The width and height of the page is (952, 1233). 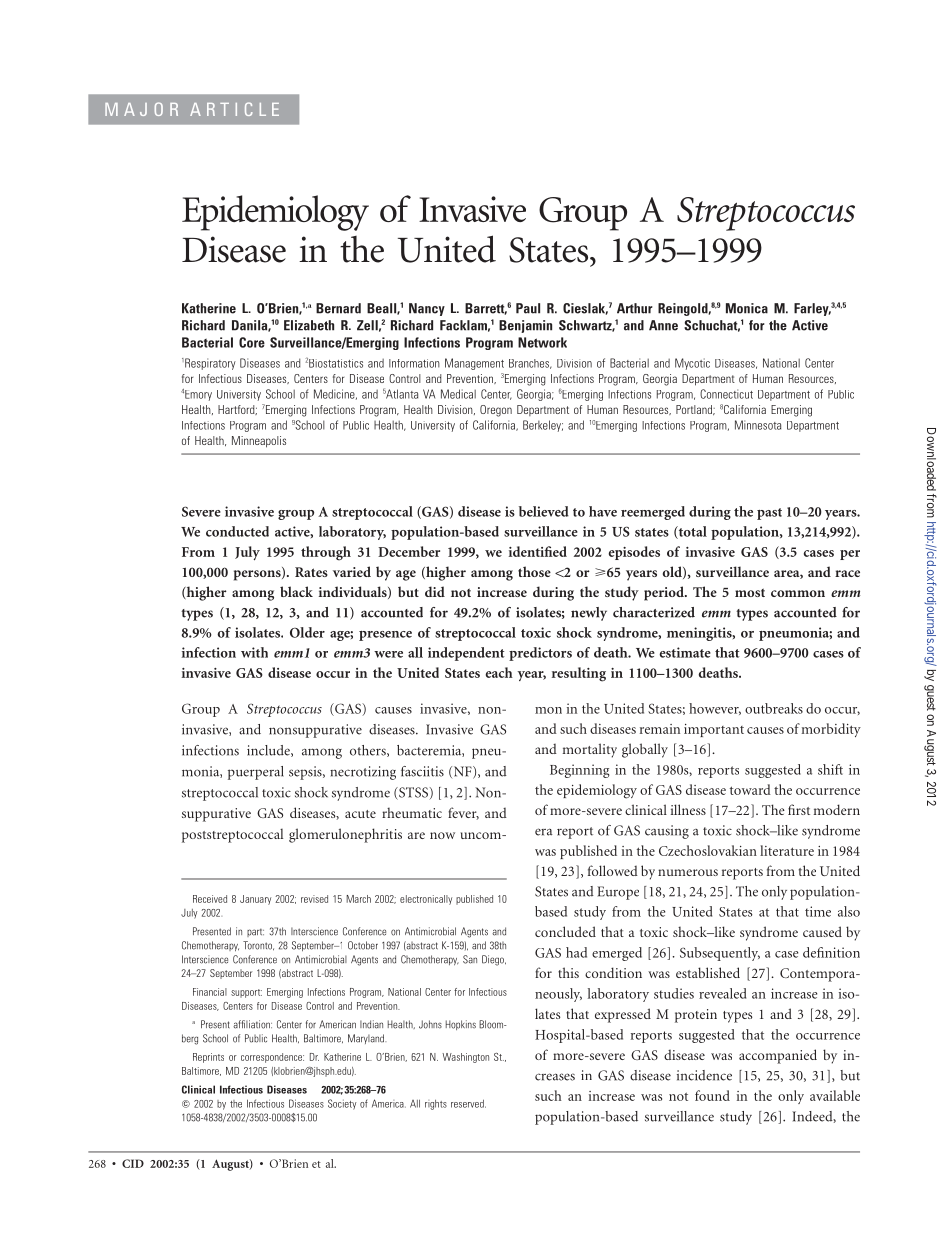 What do you see at coordinates (234, 109) in the page?
I see `ARTICLE` at bounding box center [234, 109].
